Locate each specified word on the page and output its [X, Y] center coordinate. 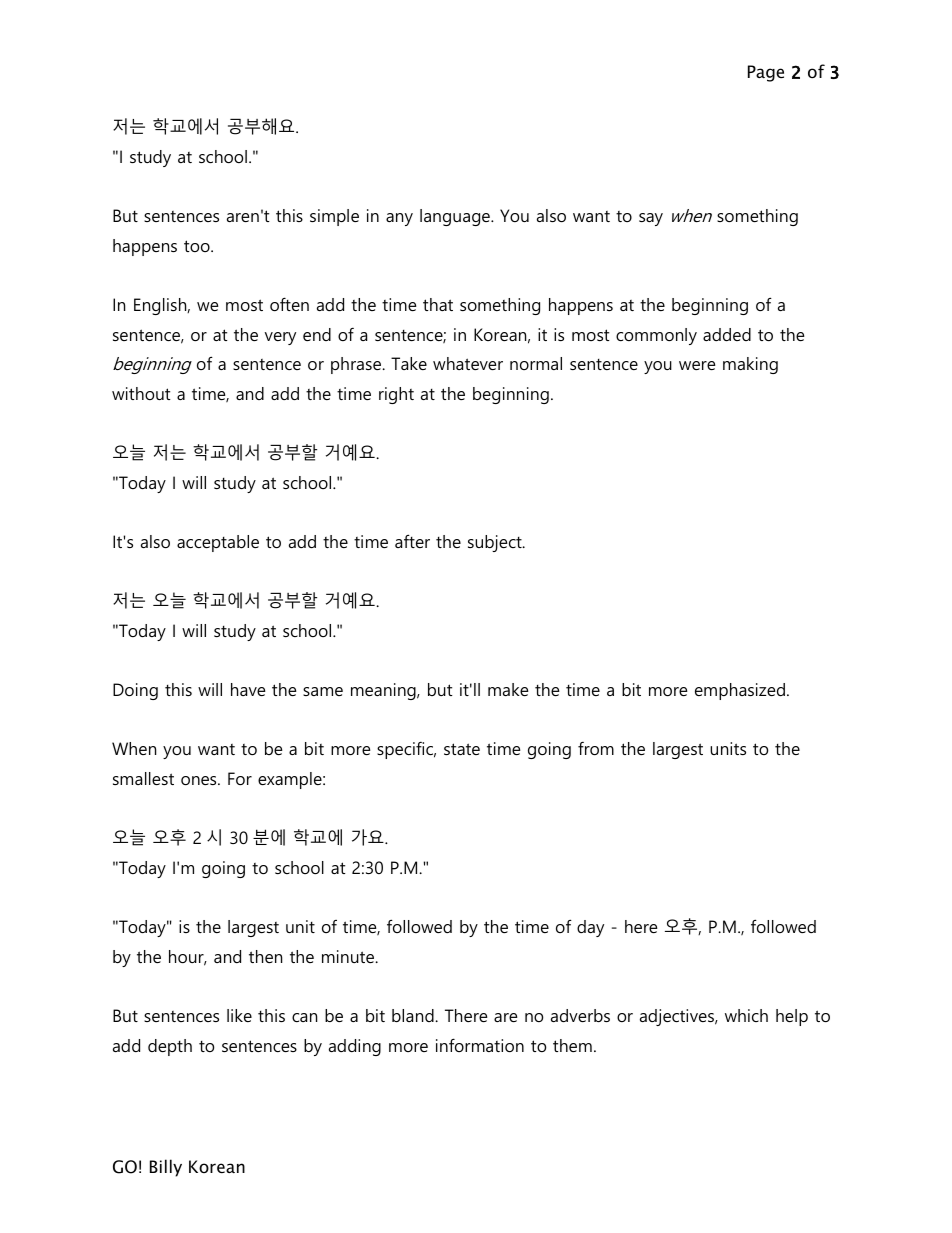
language [456, 217]
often [289, 304]
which [746, 1015]
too [198, 246]
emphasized [740, 691]
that [438, 304]
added [727, 334]
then [265, 956]
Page [766, 73]
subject [496, 543]
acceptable [218, 543]
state [462, 749]
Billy [166, 1168]
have [248, 689]
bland [414, 1015]
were [697, 365]
